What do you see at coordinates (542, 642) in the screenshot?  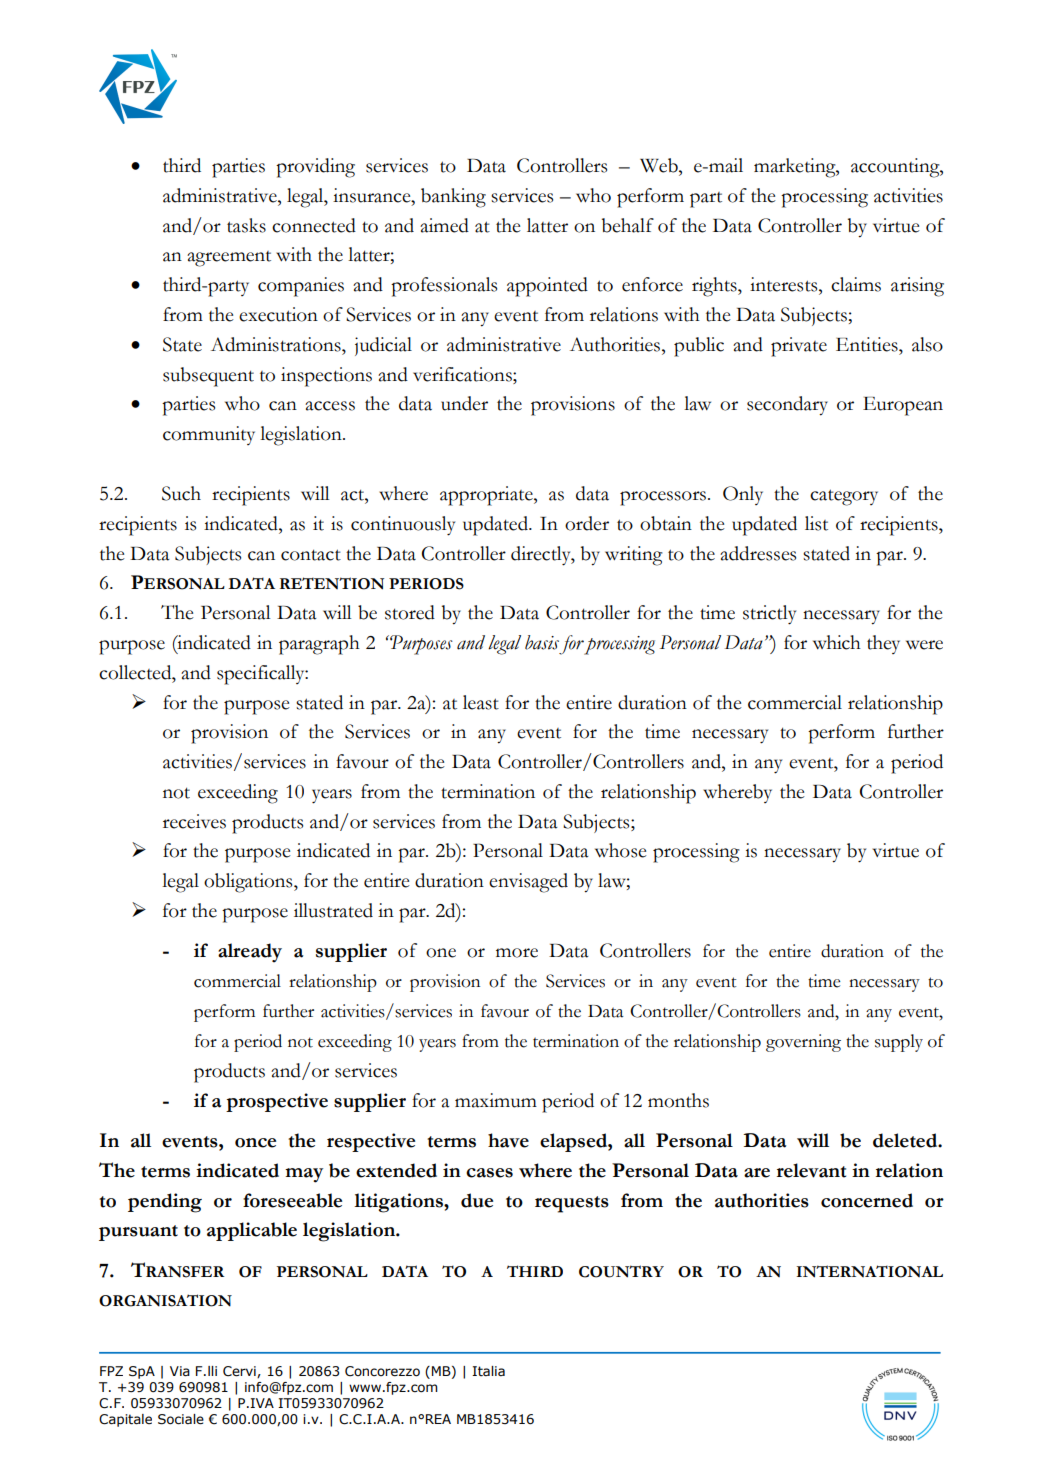 I see `basis` at bounding box center [542, 642].
